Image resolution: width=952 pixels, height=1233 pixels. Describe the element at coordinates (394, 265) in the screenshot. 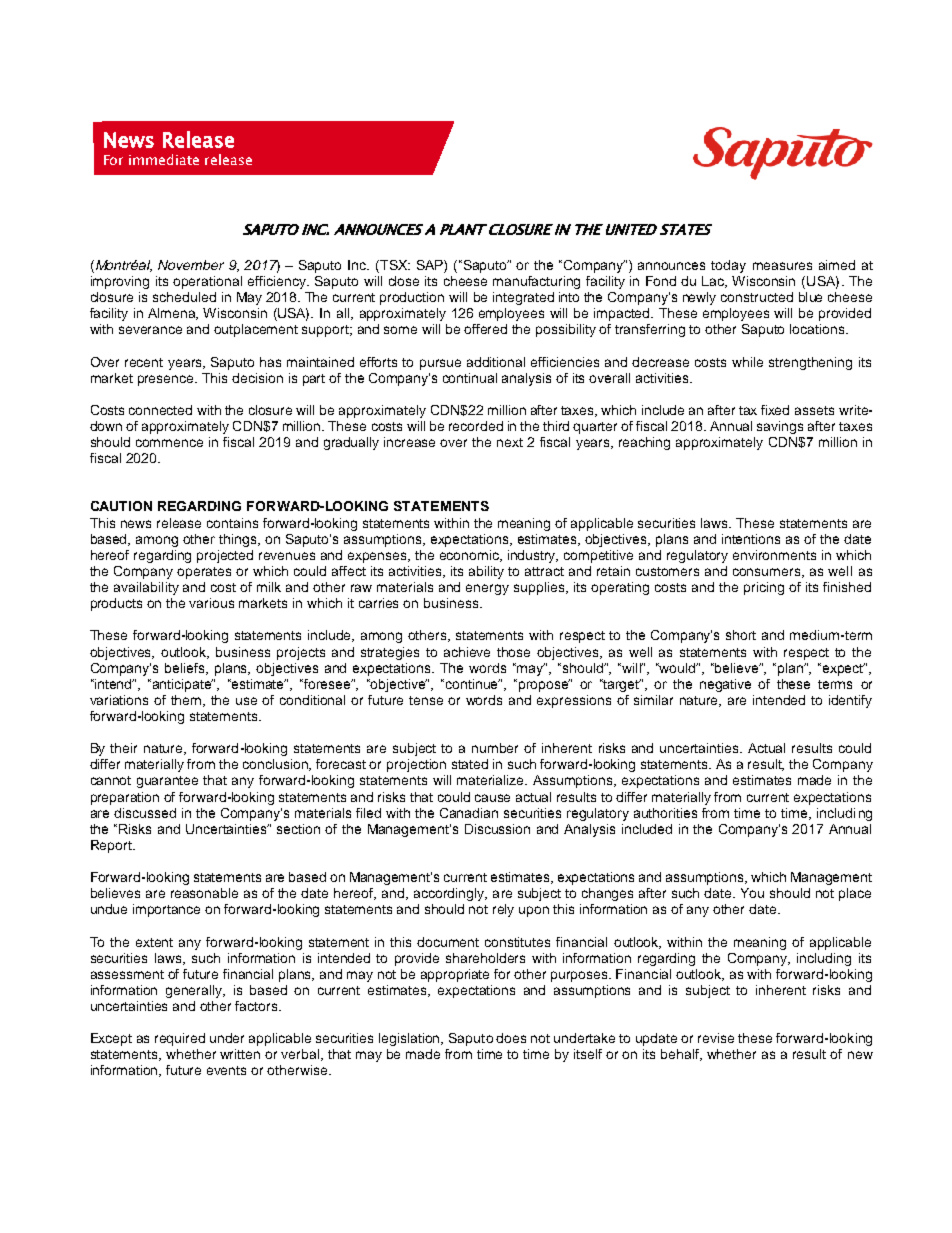

I see `TSX` at that location.
